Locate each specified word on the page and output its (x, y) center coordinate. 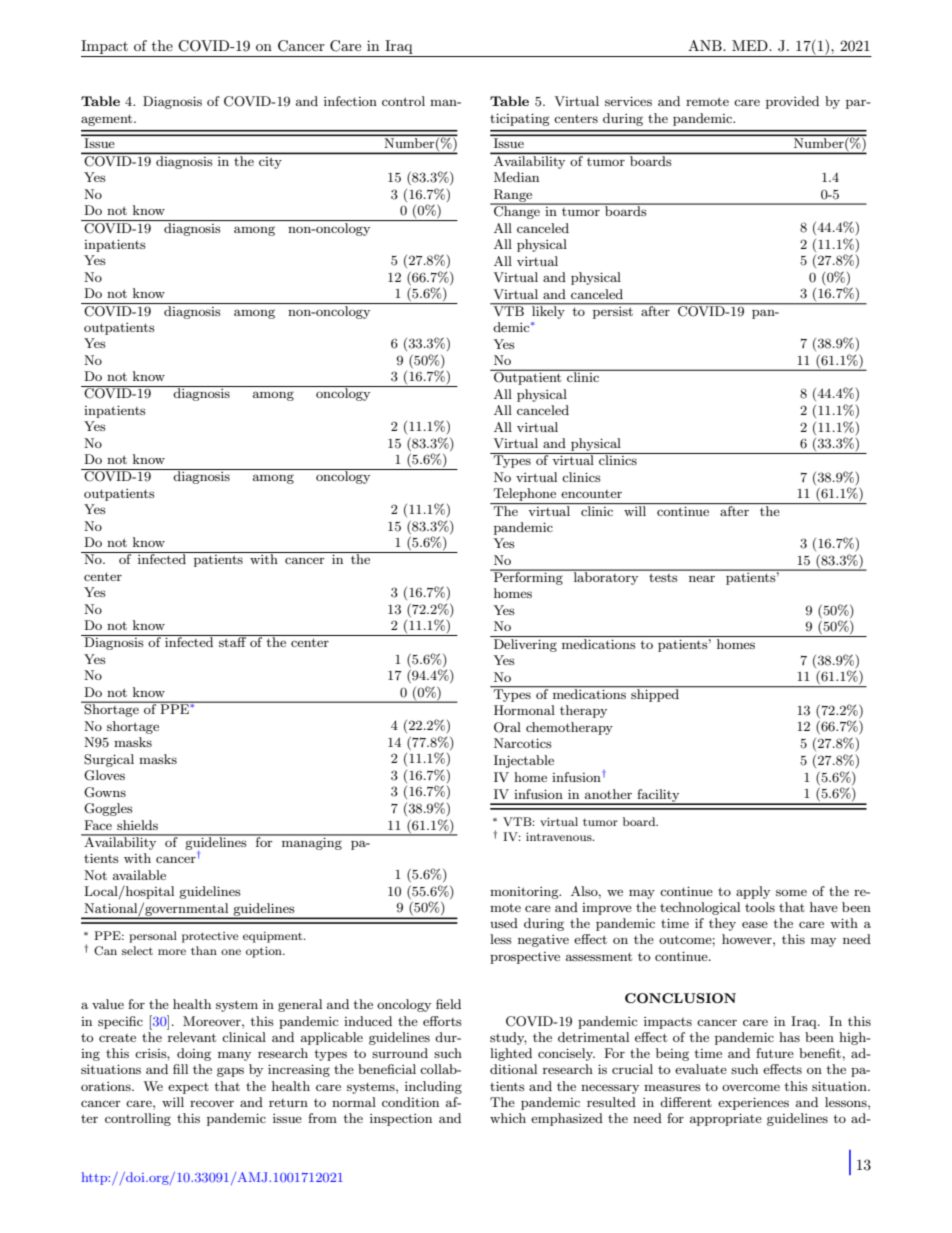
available (139, 875)
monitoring (525, 893)
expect (188, 1088)
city (270, 163)
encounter (591, 494)
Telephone (525, 496)
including (433, 1087)
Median (516, 177)
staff (233, 641)
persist (612, 311)
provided (792, 102)
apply (753, 892)
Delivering (525, 644)
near (702, 578)
